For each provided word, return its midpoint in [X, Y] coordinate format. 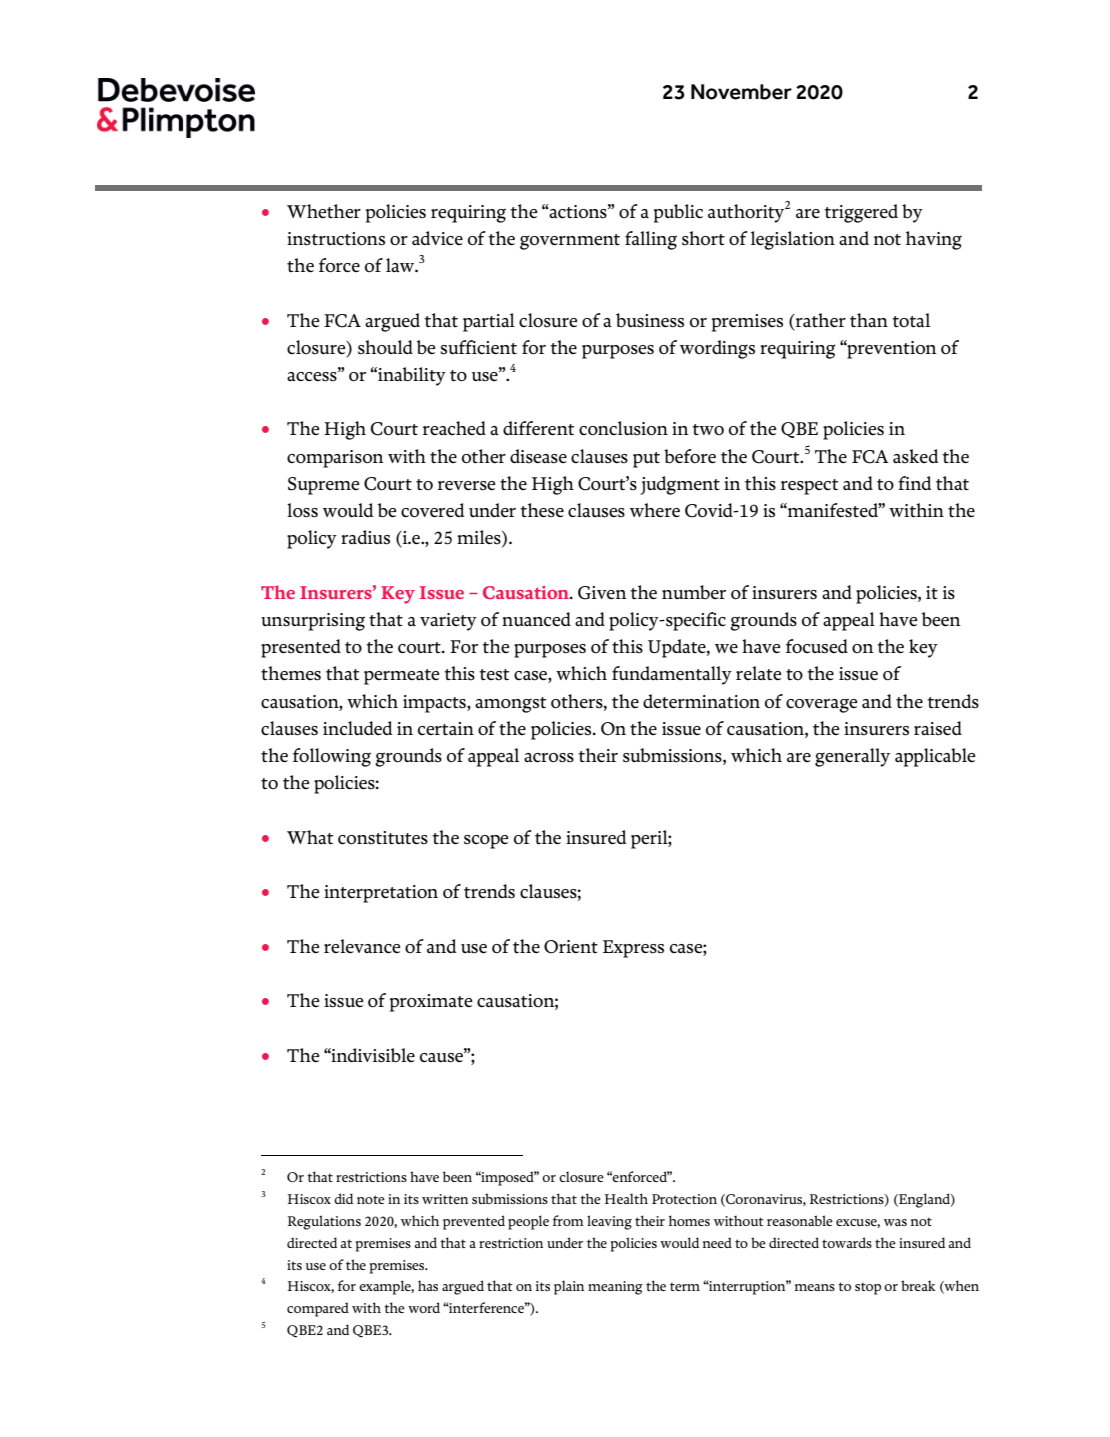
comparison [335, 459]
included [358, 728]
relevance [362, 946]
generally [852, 757]
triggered [861, 213]
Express [633, 949]
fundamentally [672, 675]
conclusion [623, 428]
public [678, 213]
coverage [821, 705]
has [428, 1285]
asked [916, 456]
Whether [324, 211]
